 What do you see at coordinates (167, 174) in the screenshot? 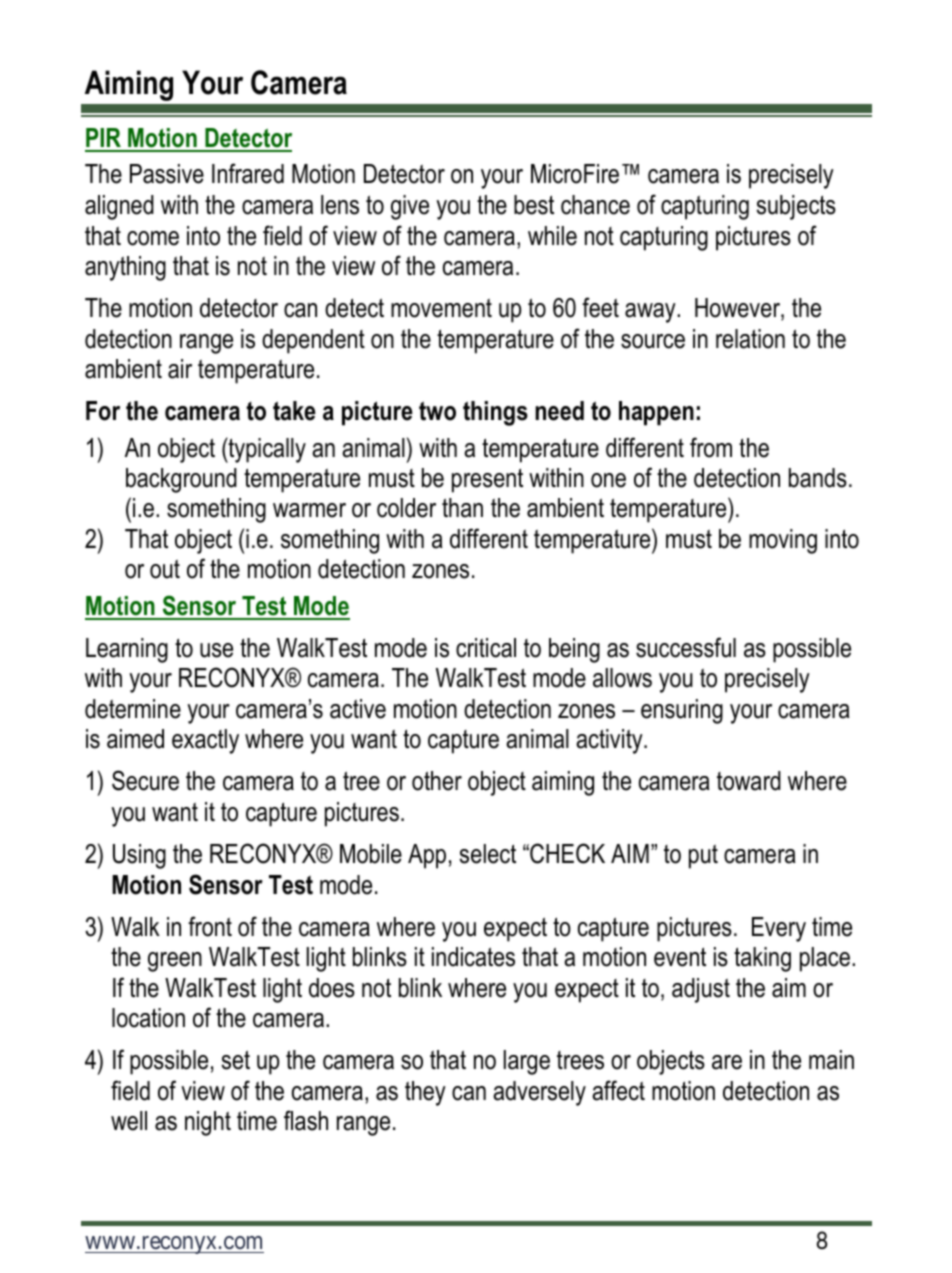
I see `Passive` at bounding box center [167, 174].
